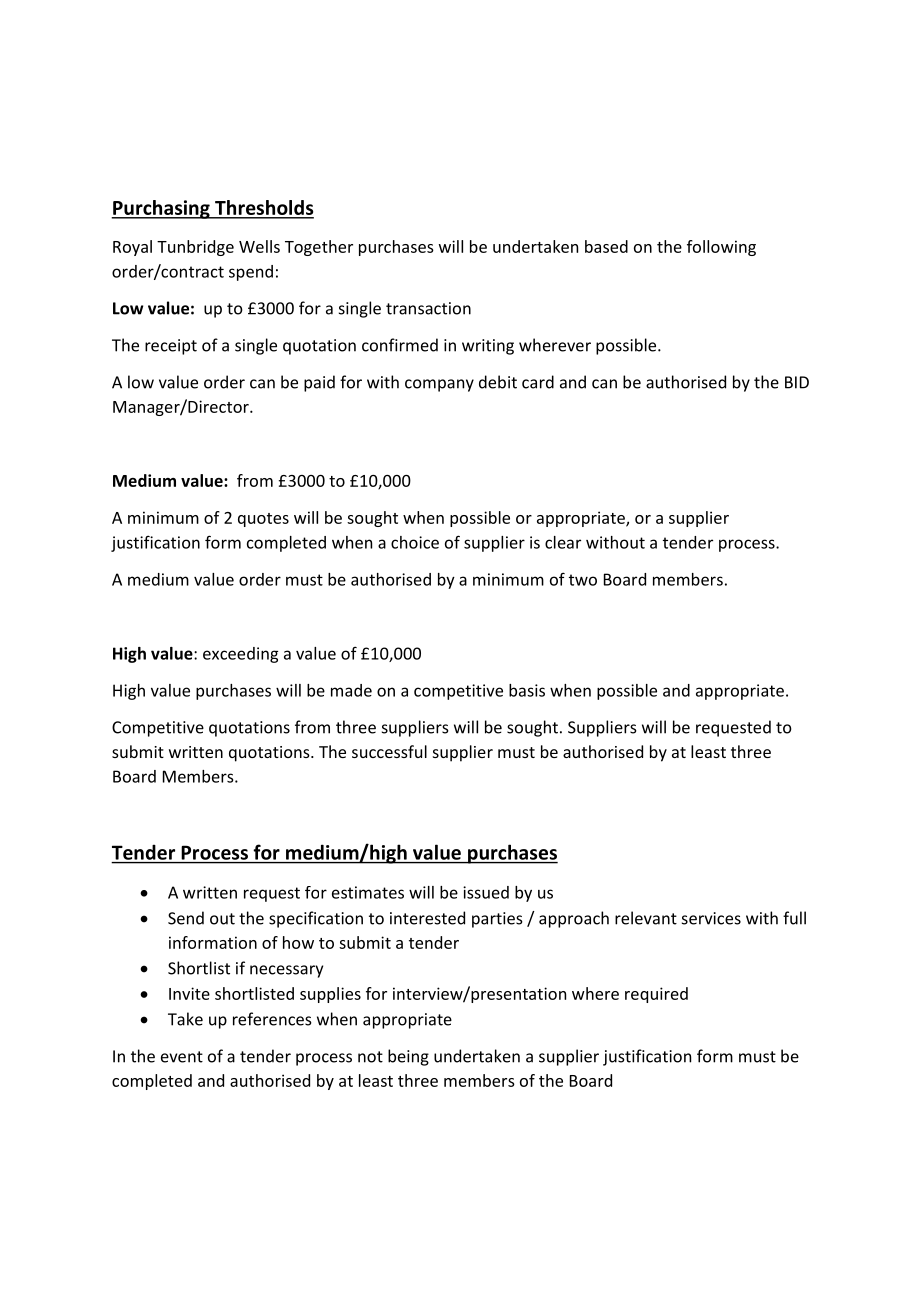 The height and width of the screenshot is (1308, 924). What do you see at coordinates (182, 1057) in the screenshot?
I see `event` at bounding box center [182, 1057].
